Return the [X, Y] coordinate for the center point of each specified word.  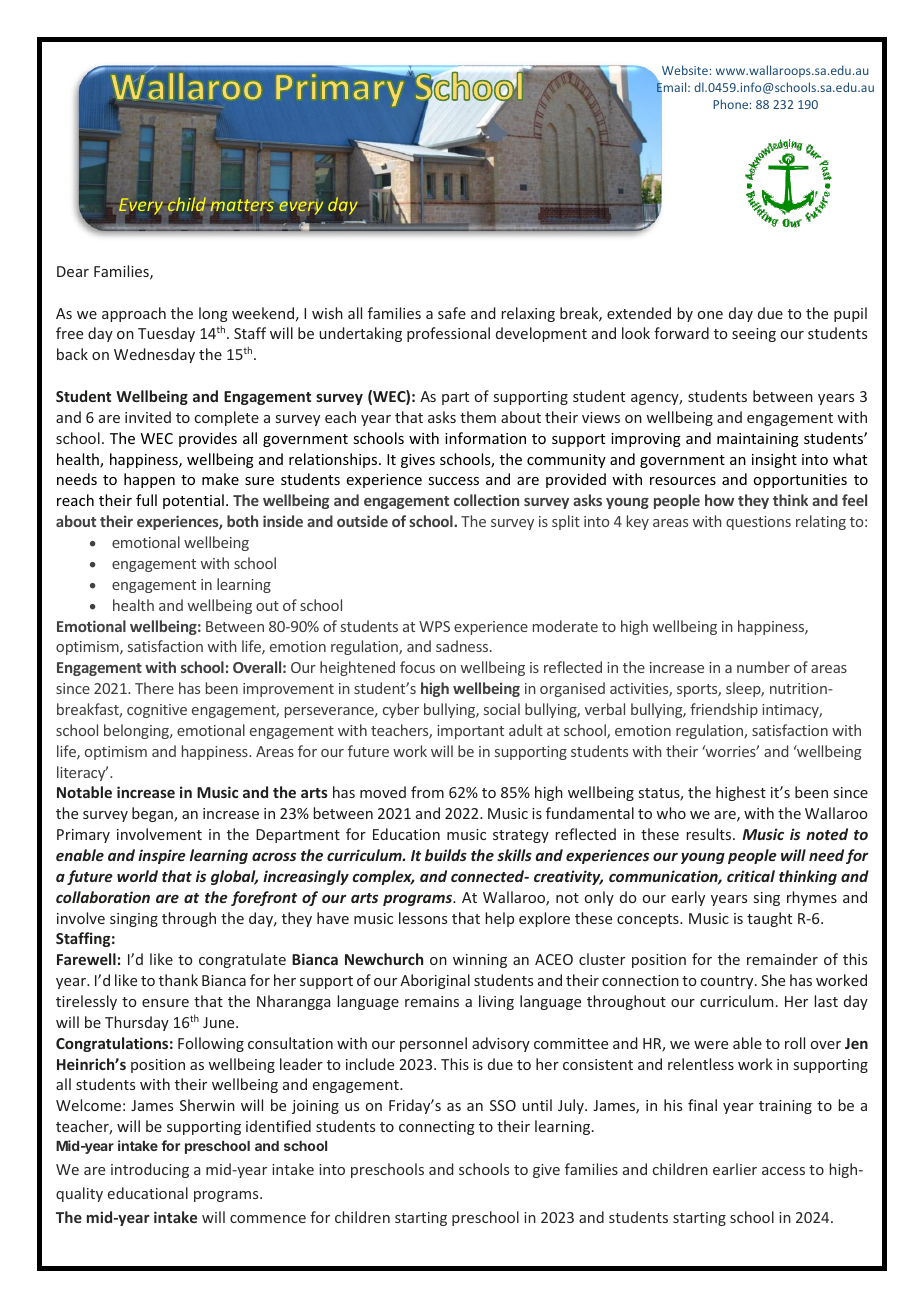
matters [242, 205]
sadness [463, 646]
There [154, 688]
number [763, 667]
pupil [850, 314]
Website [685, 70]
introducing [150, 1170]
